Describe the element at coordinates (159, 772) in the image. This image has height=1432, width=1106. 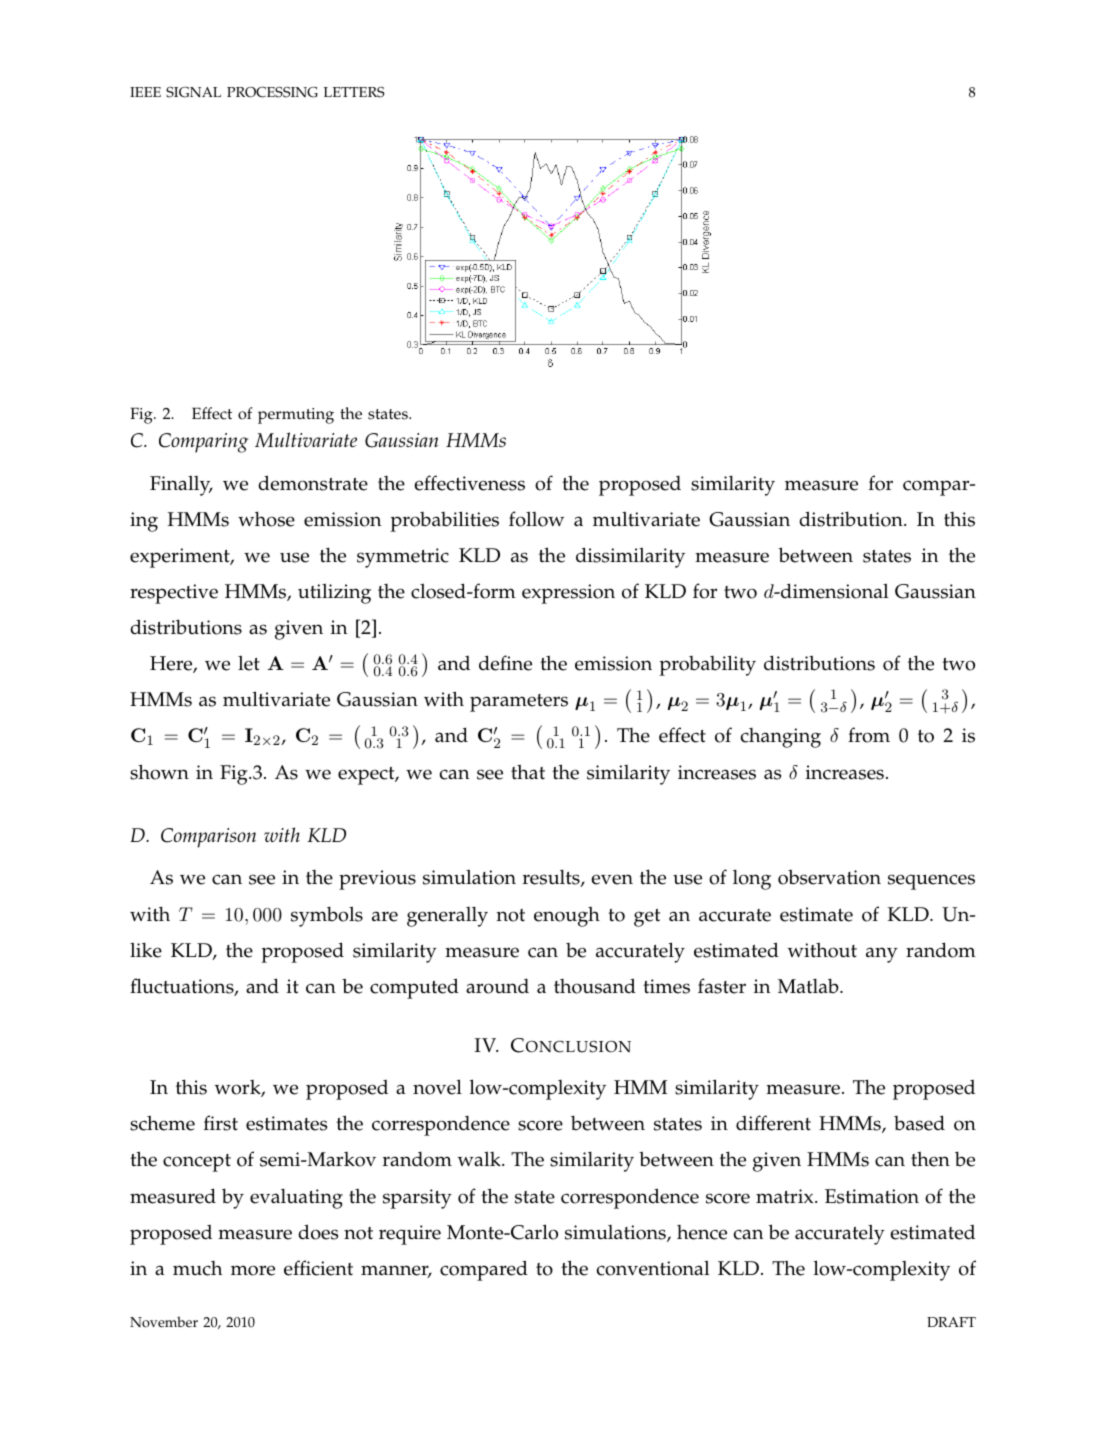
I see `shown` at that location.
